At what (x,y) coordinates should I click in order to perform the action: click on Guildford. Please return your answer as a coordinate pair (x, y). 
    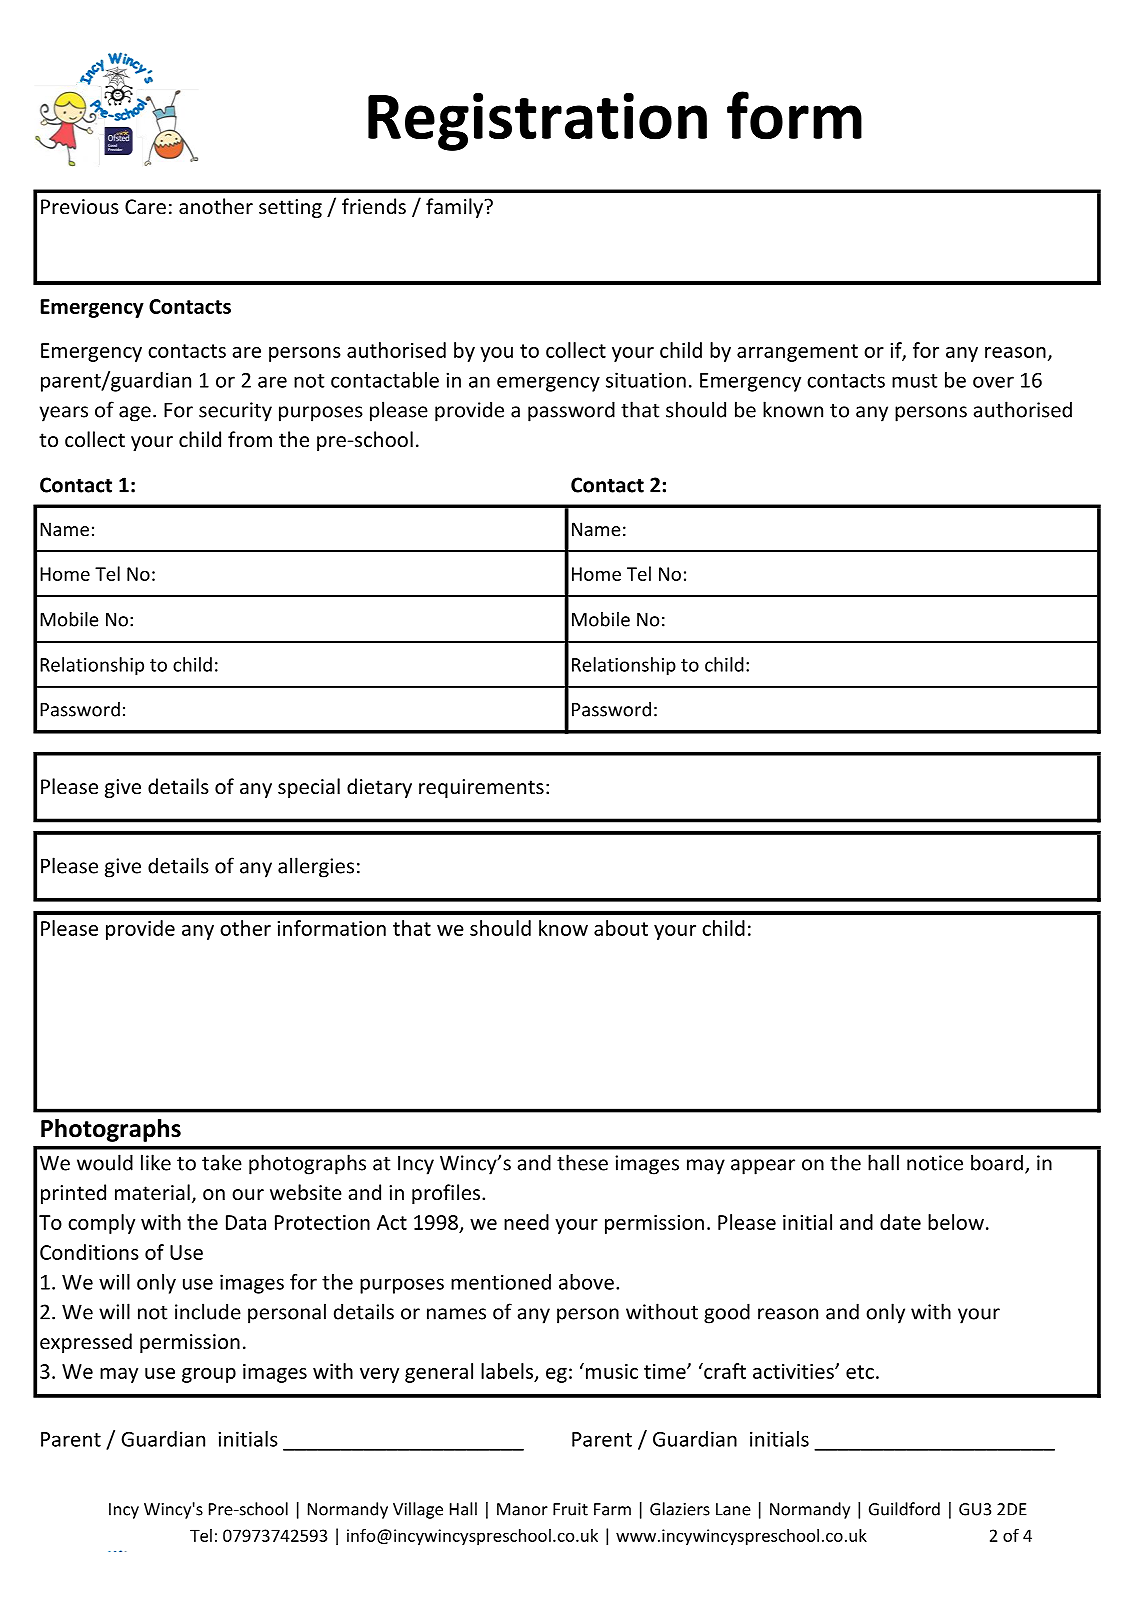
    Looking at the image, I should click on (904, 1509).
